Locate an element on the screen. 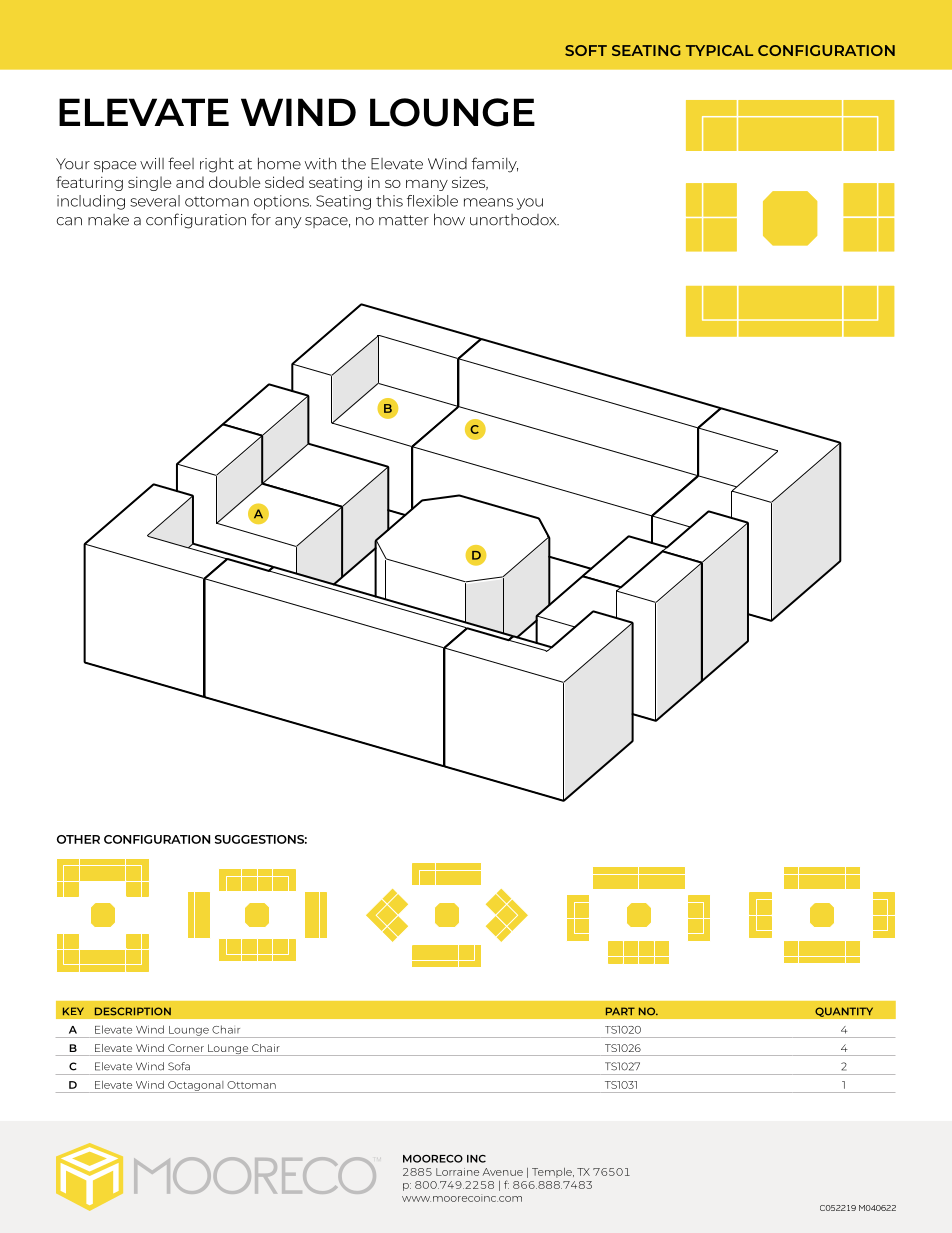 The image size is (952, 1233). will is located at coordinates (152, 163).
